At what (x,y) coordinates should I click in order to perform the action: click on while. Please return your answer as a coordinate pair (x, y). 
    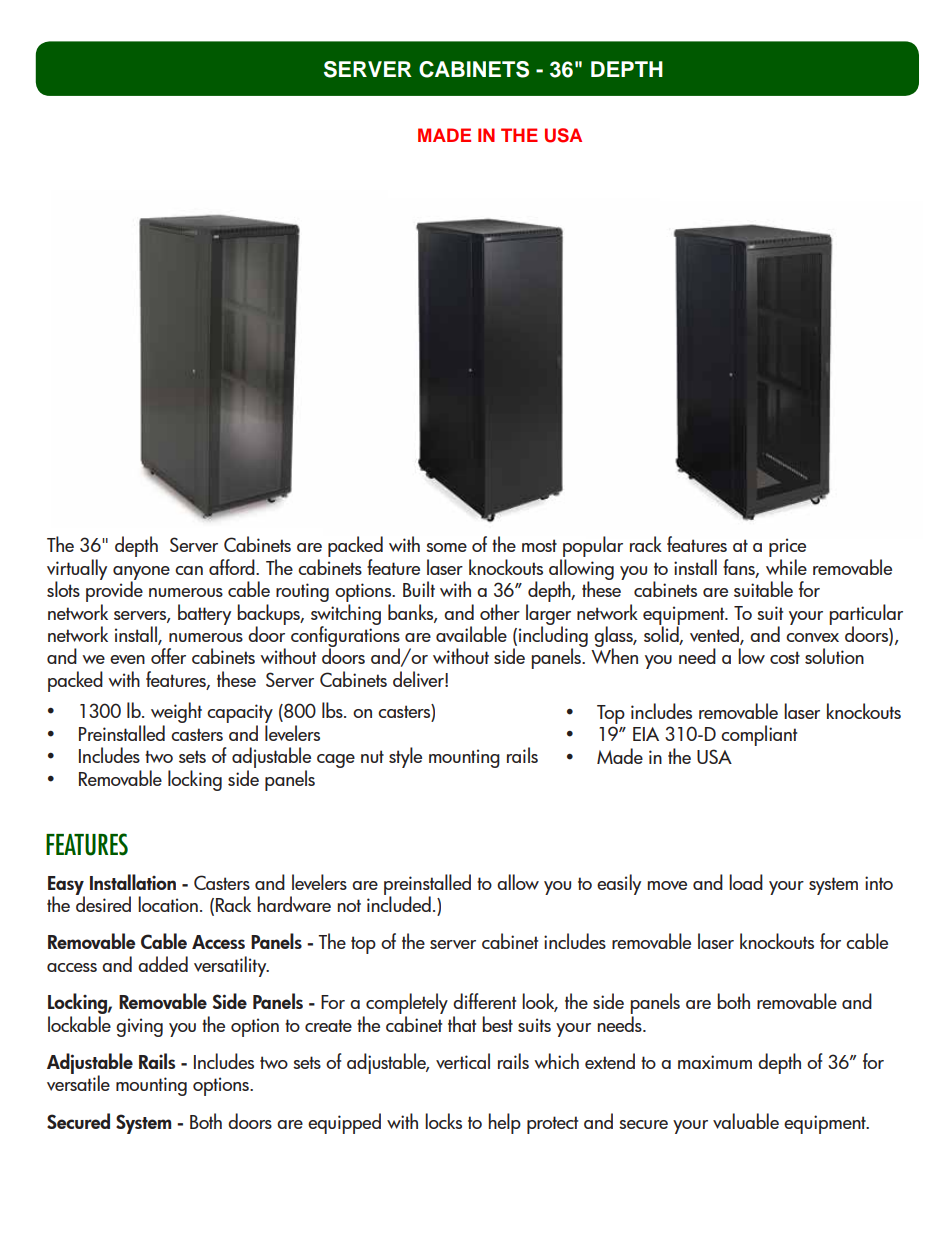
    Looking at the image, I should click on (786, 567).
